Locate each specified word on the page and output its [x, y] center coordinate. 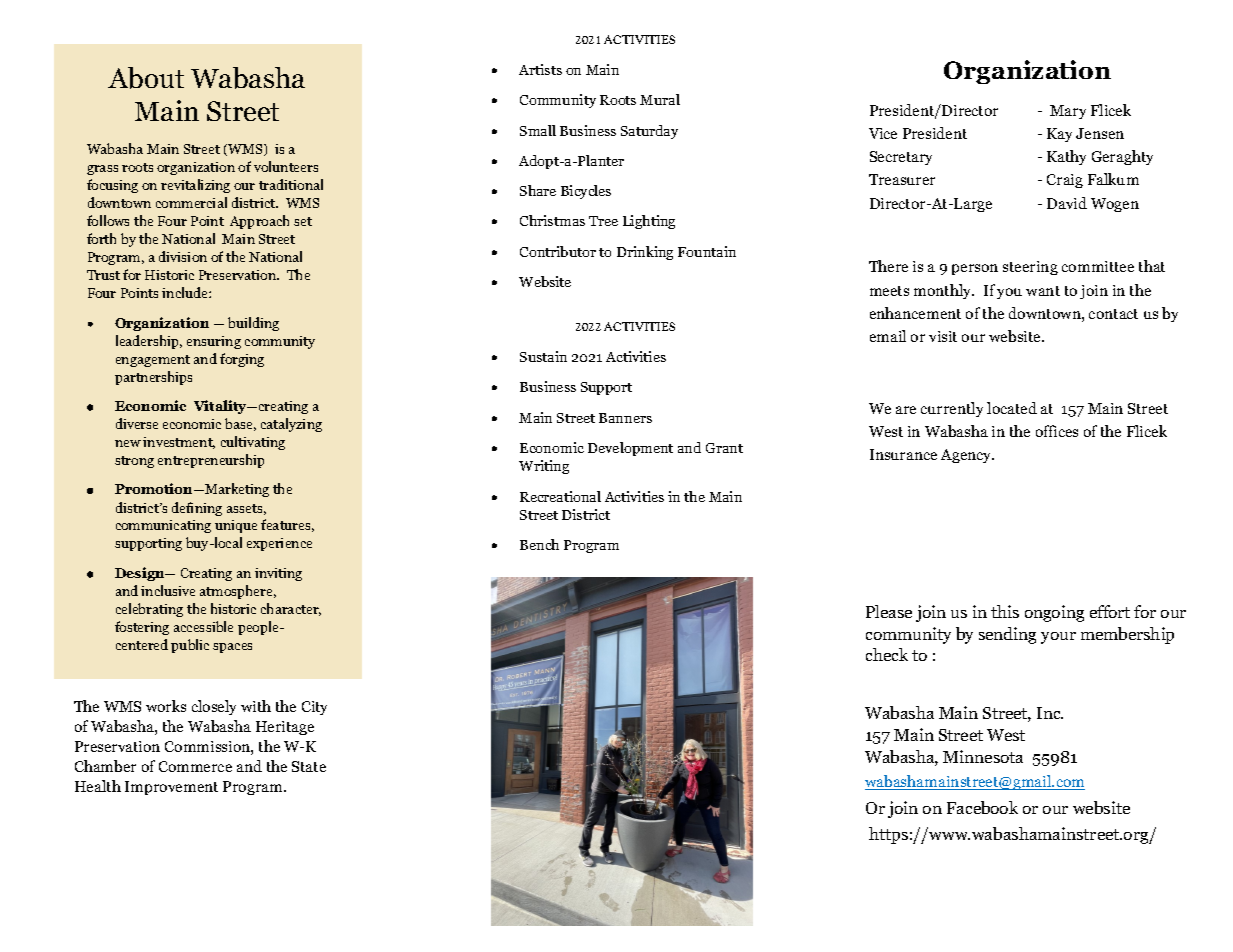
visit [943, 336]
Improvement [171, 788]
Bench [539, 544]
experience [279, 544]
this [1005, 611]
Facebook [982, 807]
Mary [1068, 112]
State [309, 766]
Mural [660, 99]
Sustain [543, 356]
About [146, 78]
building [253, 324]
